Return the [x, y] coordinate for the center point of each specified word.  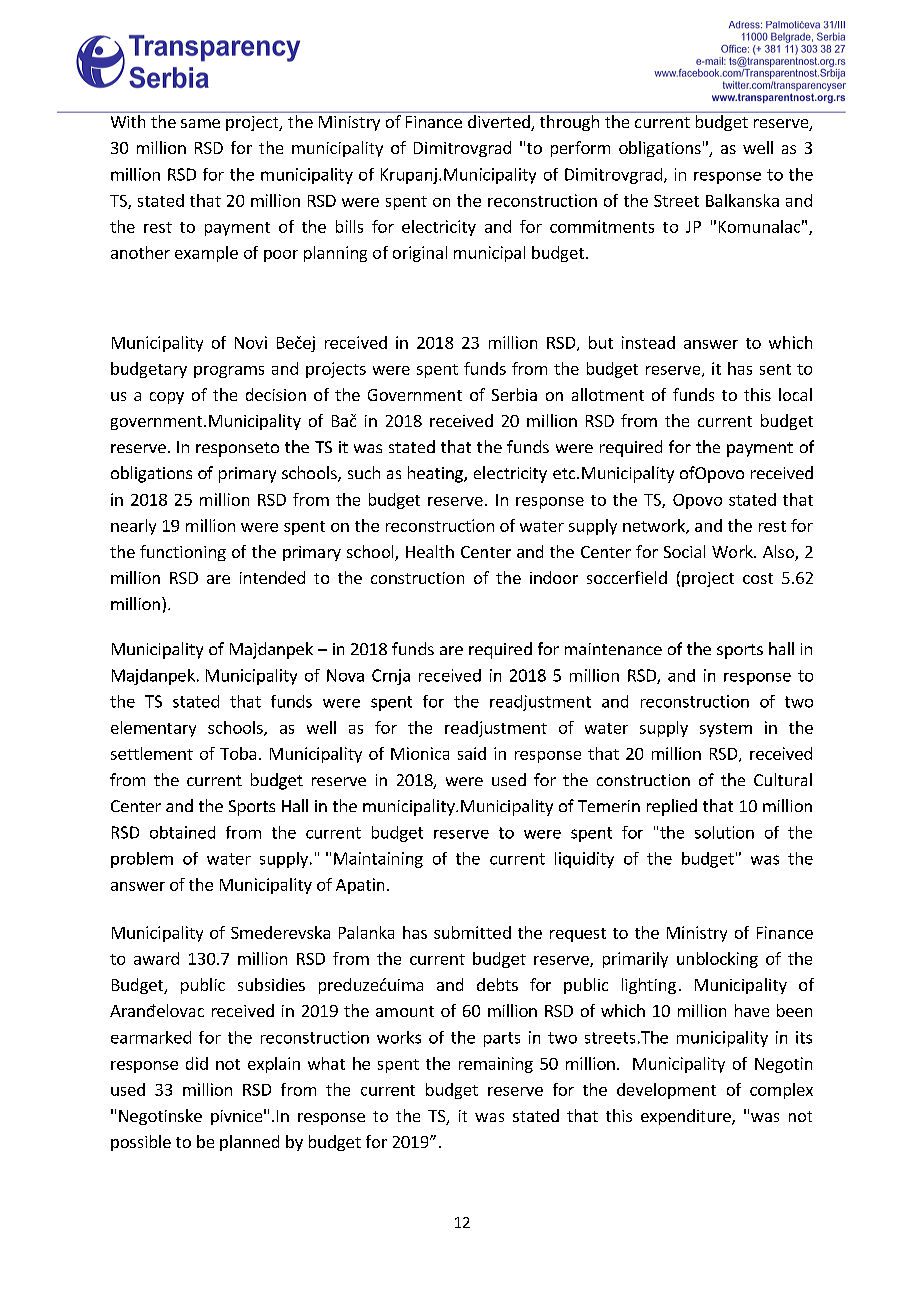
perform [580, 149]
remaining [496, 1065]
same [200, 123]
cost [758, 578]
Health [430, 551]
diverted [500, 123]
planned [249, 1143]
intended [272, 577]
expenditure [687, 1117]
